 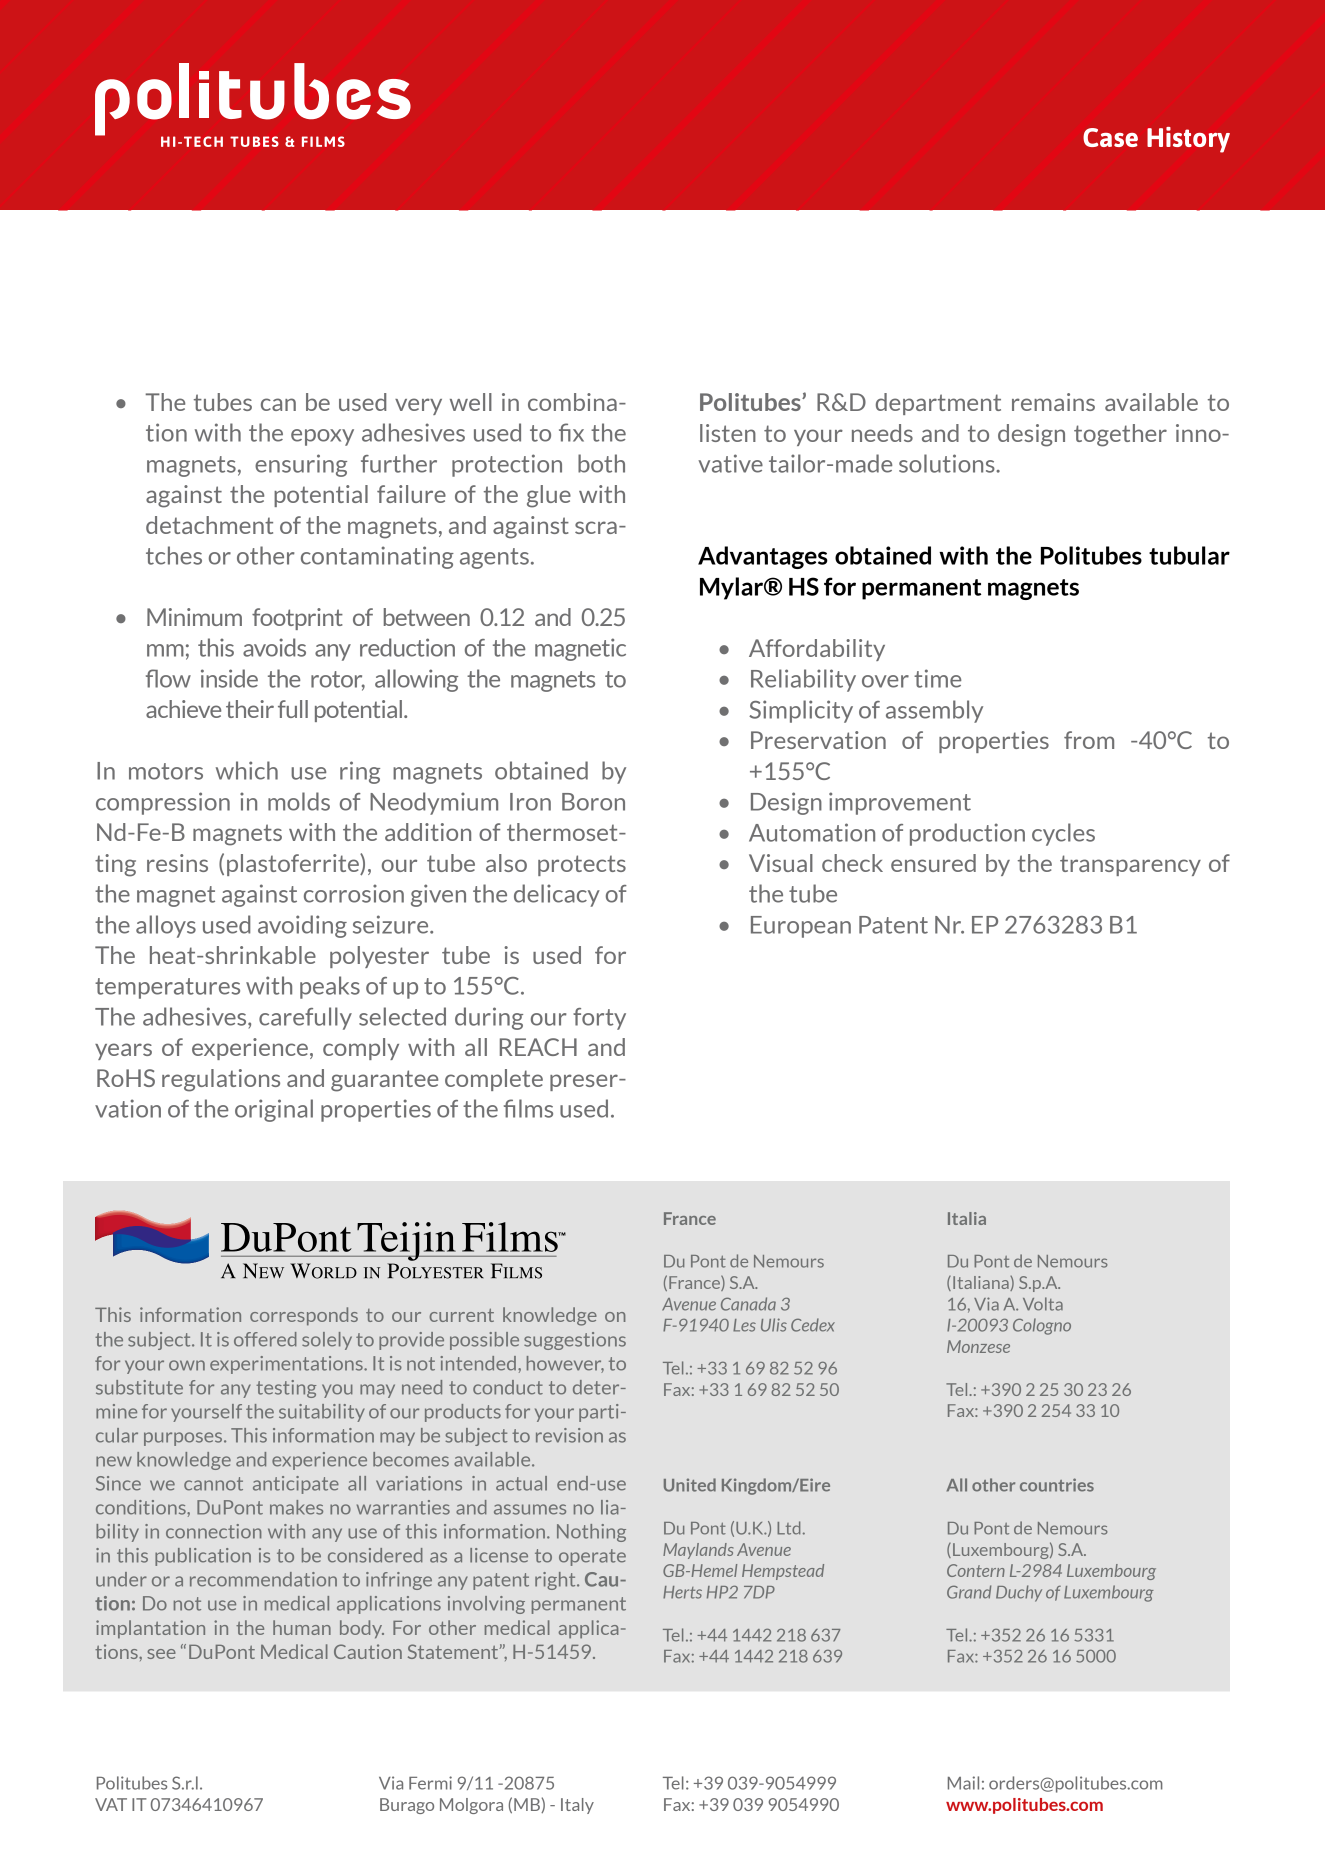 I want to click on temperatures, so click(x=167, y=988).
